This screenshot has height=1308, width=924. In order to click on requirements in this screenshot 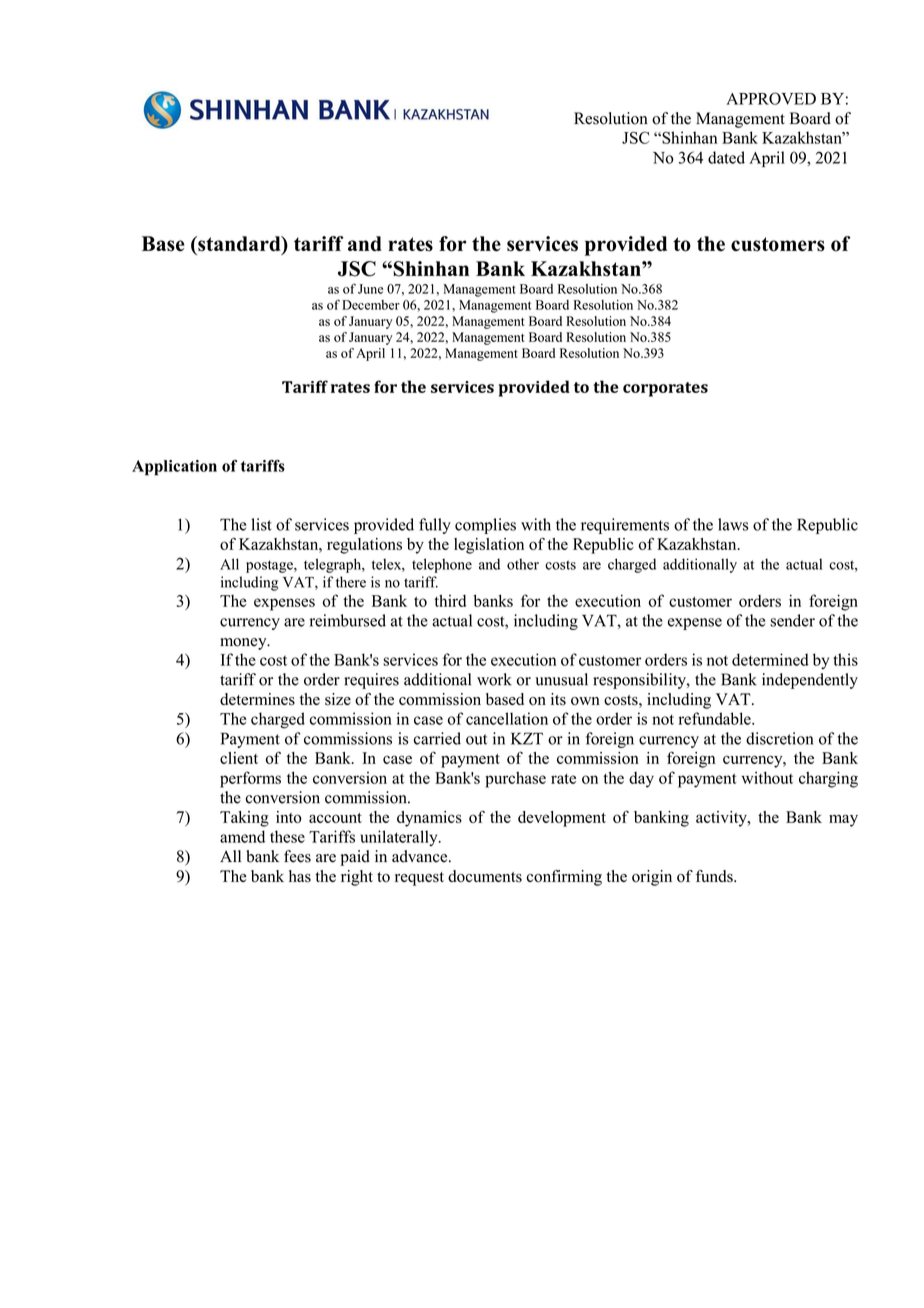, I will do `click(625, 526)`.
